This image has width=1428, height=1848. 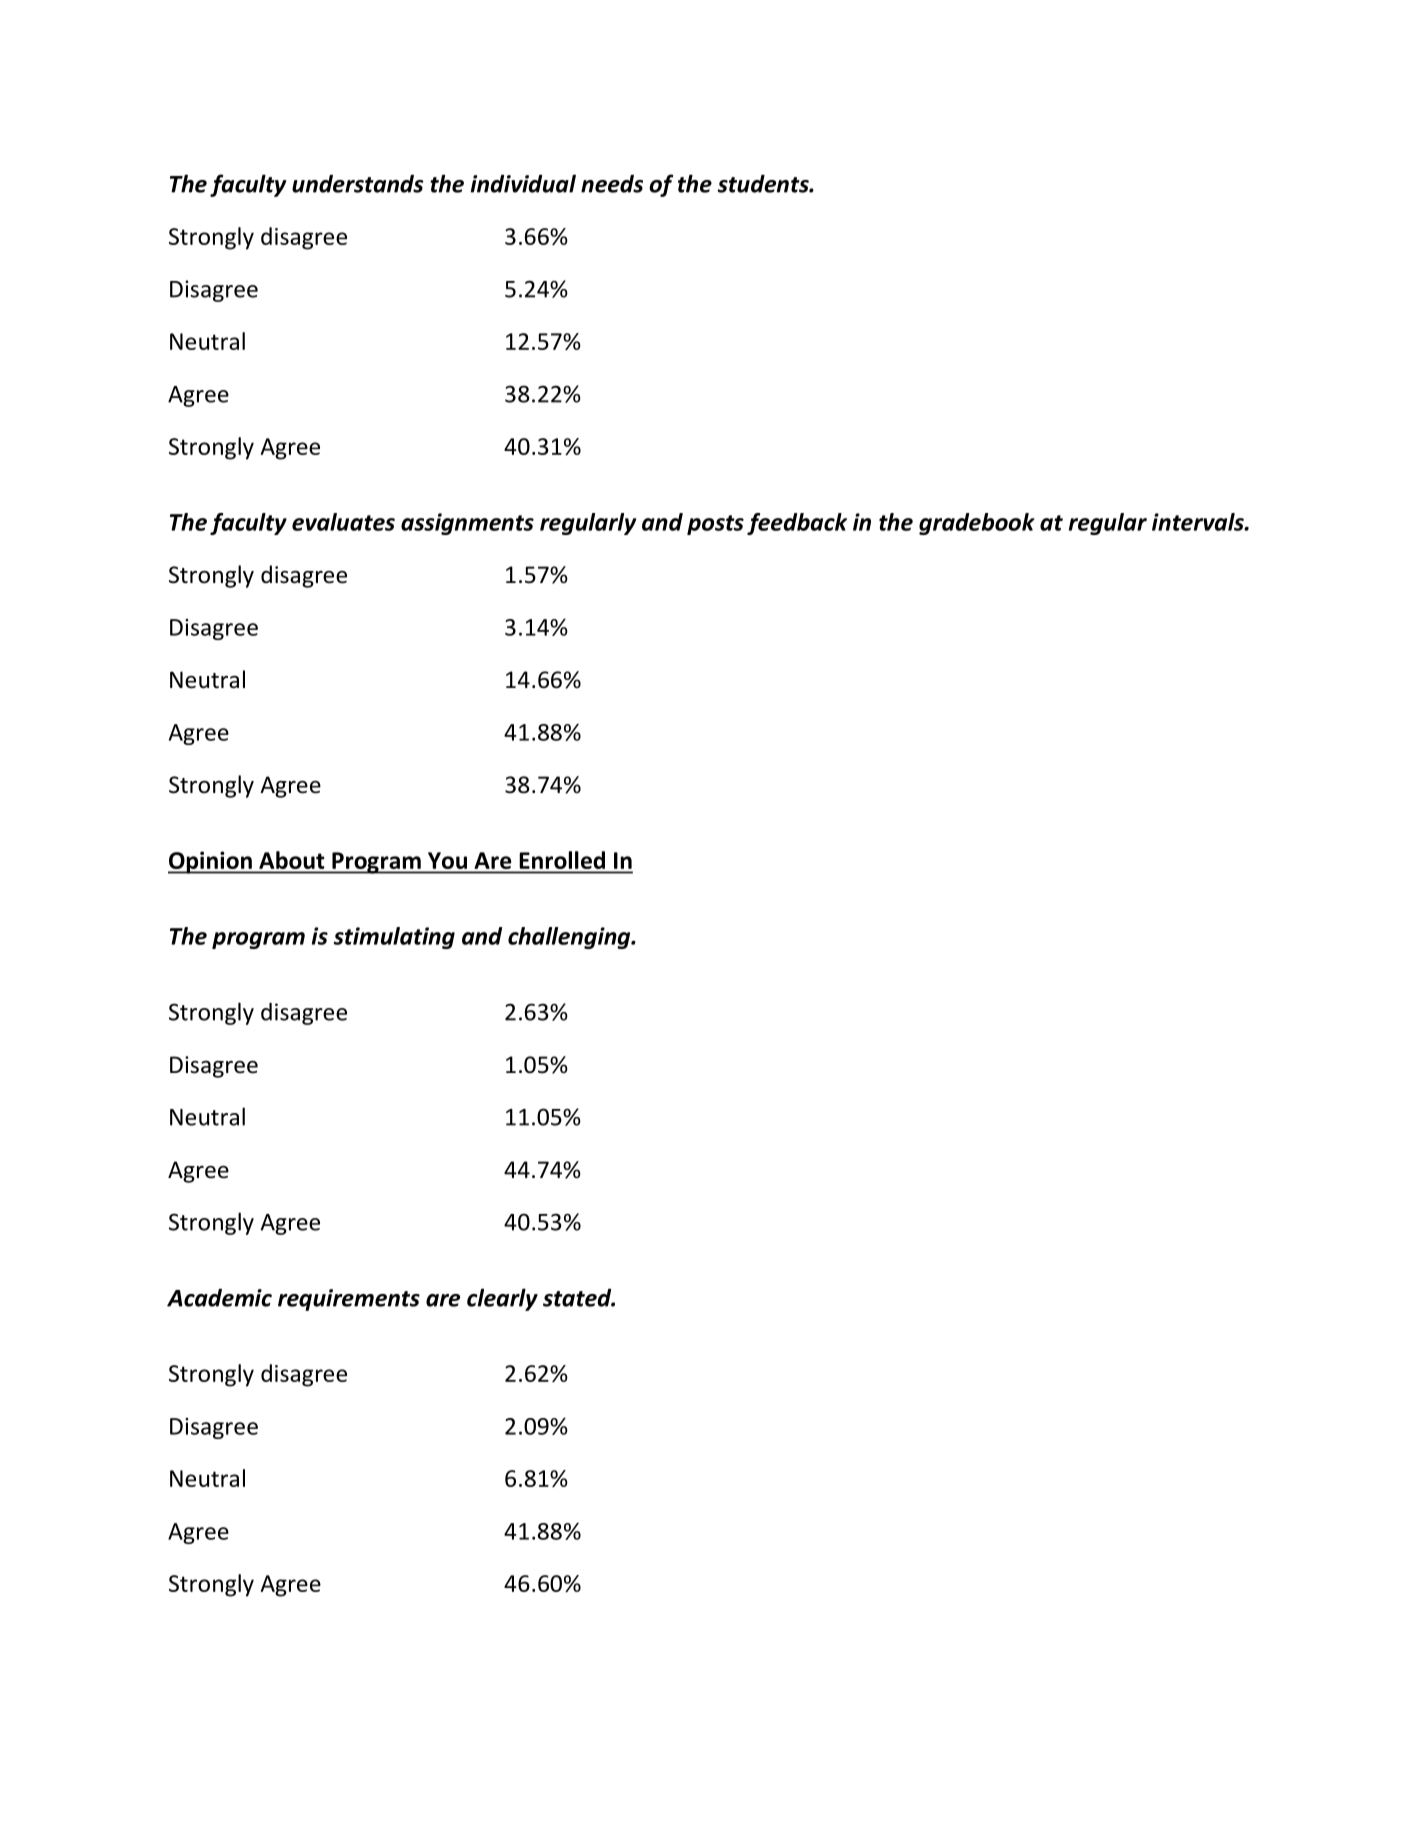 What do you see at coordinates (977, 524) in the image?
I see `gradebook` at bounding box center [977, 524].
